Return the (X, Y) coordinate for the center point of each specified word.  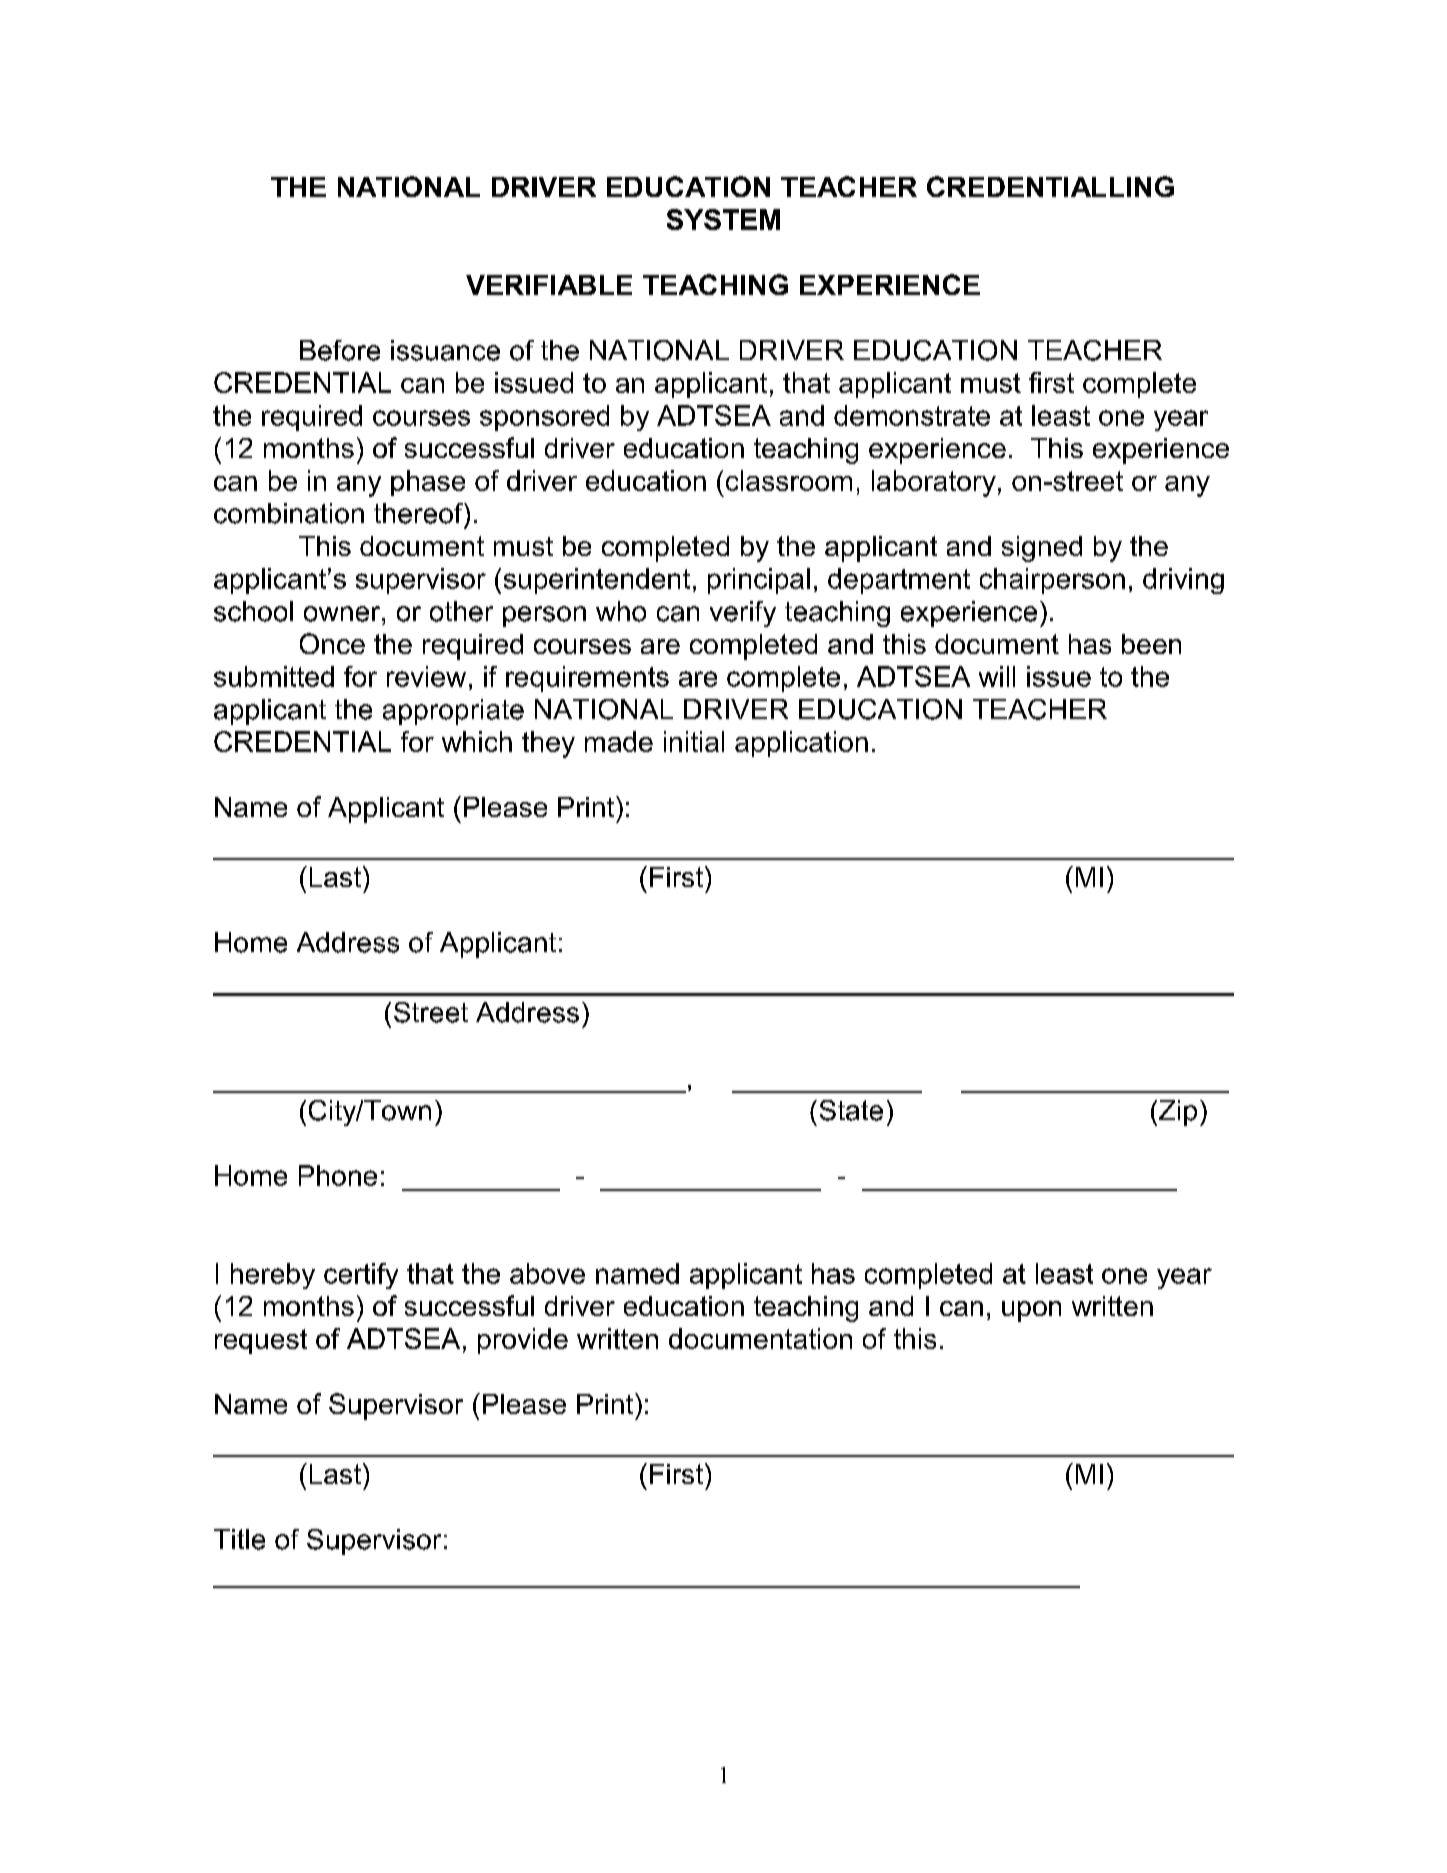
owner (343, 614)
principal (759, 581)
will (997, 676)
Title (239, 1539)
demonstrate (912, 415)
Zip (1178, 1113)
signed (1042, 549)
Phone (338, 1175)
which (477, 741)
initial (694, 741)
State (851, 1110)
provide (523, 1341)
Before (340, 350)
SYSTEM (723, 219)
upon (1031, 1311)
